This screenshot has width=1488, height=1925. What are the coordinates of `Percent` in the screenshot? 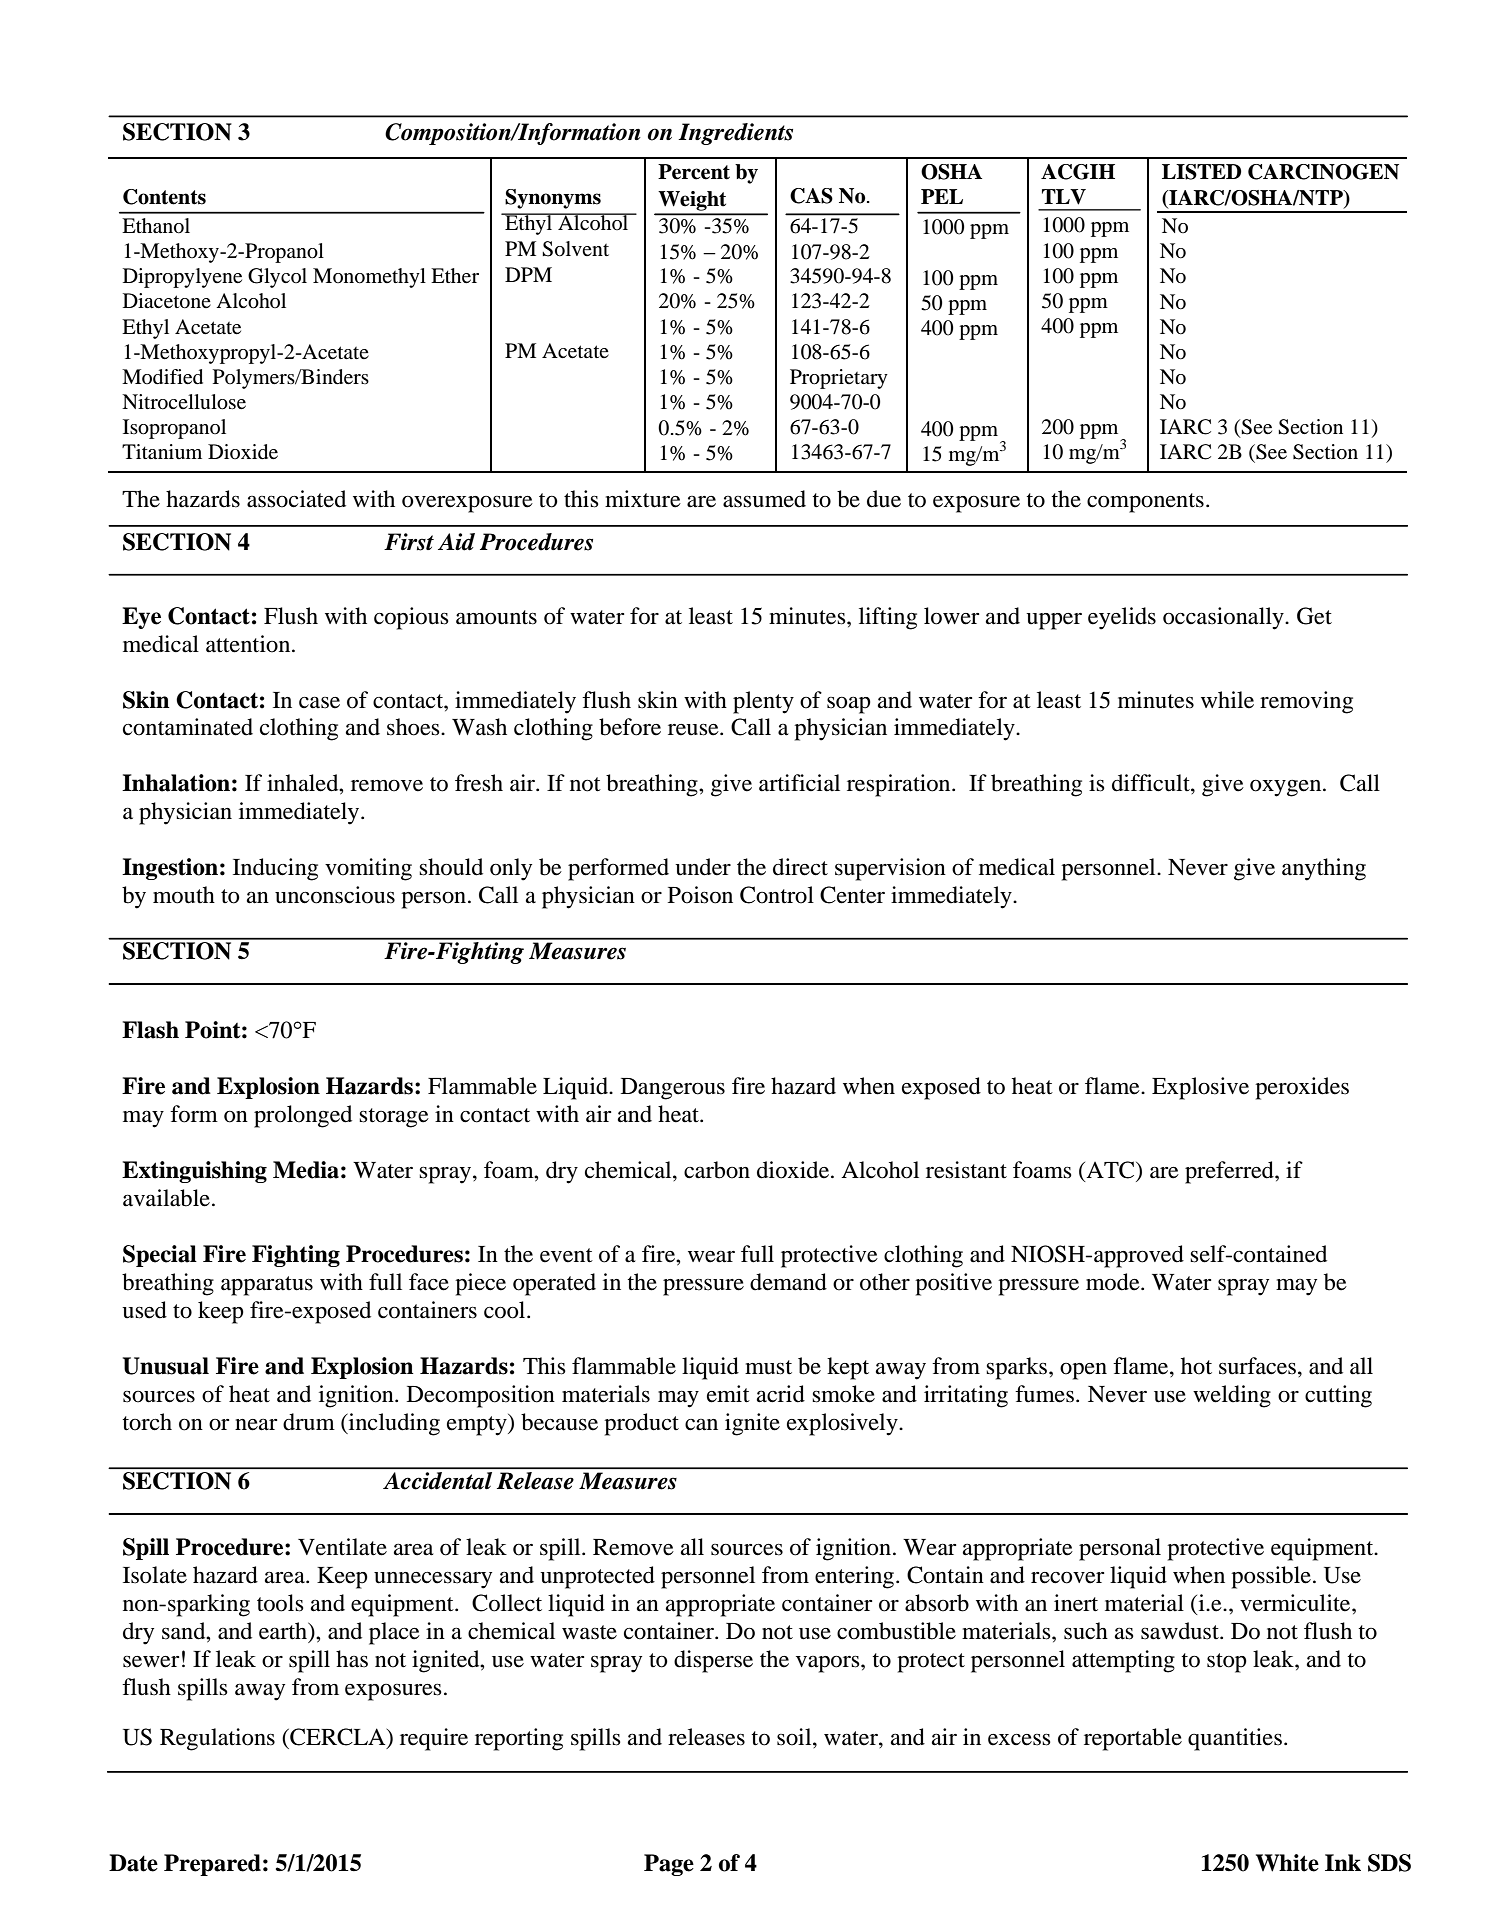 It's located at (694, 172).
